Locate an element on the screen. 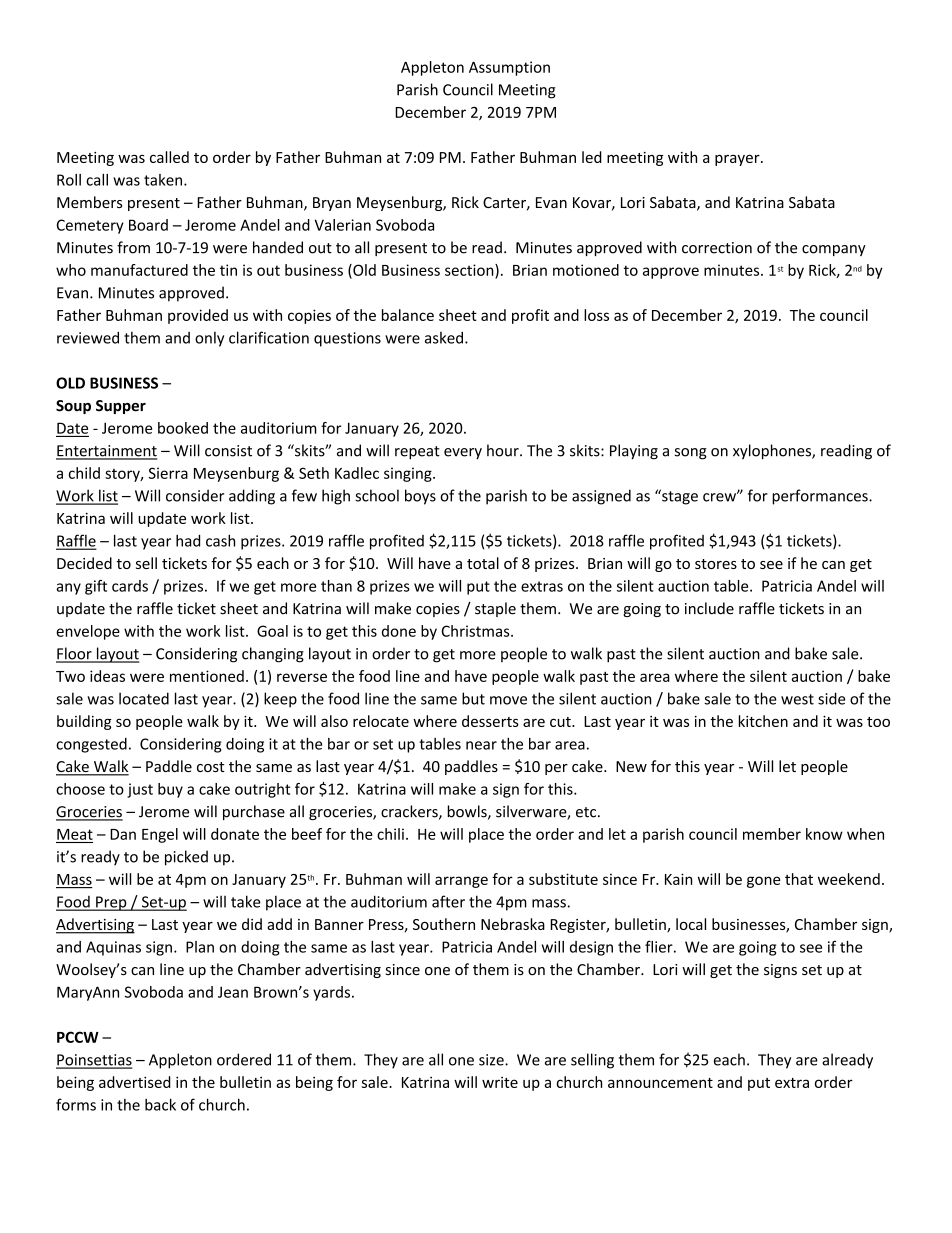 The width and height of the screenshot is (952, 1233). near is located at coordinates (481, 745).
